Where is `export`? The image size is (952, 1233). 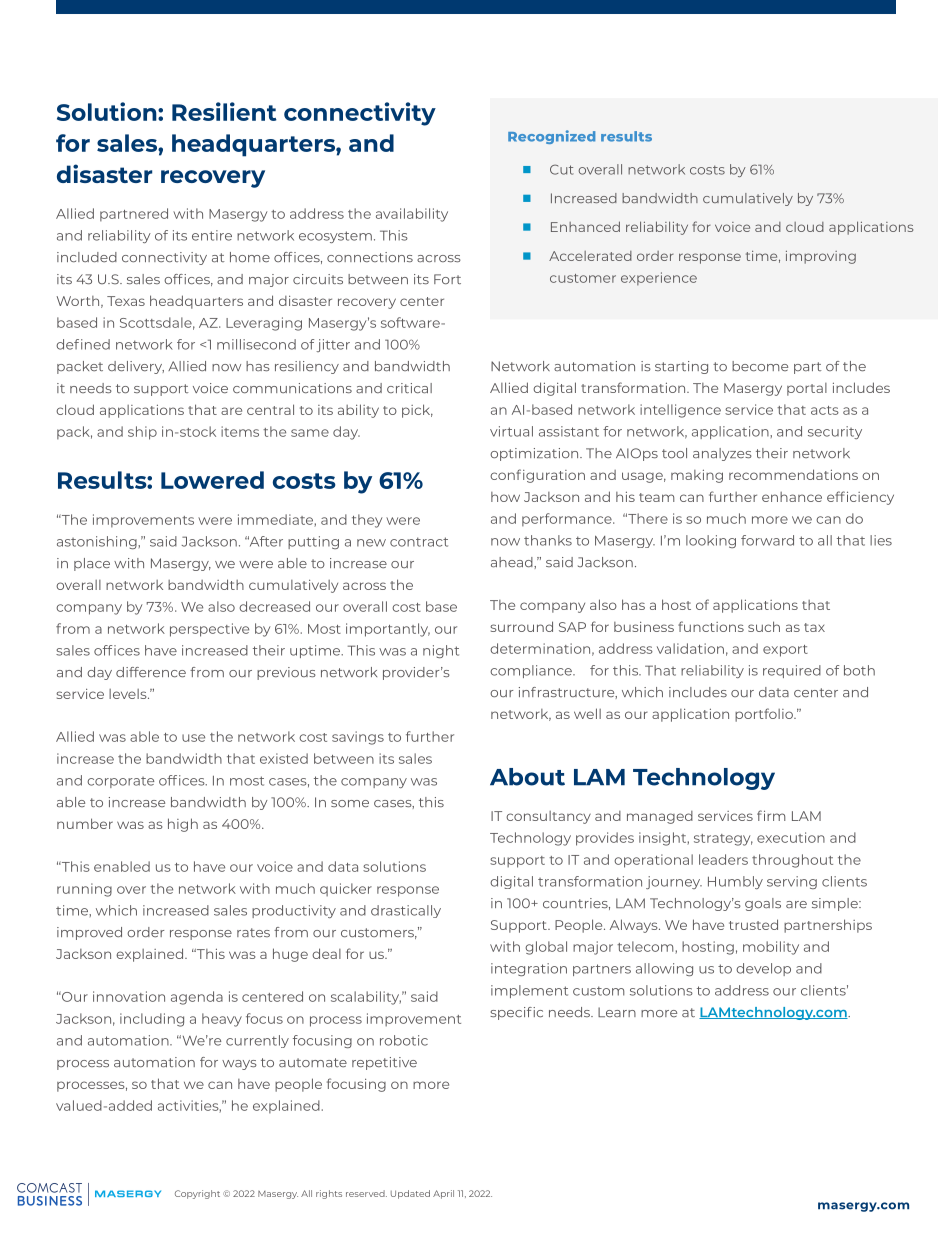
export is located at coordinates (785, 651).
